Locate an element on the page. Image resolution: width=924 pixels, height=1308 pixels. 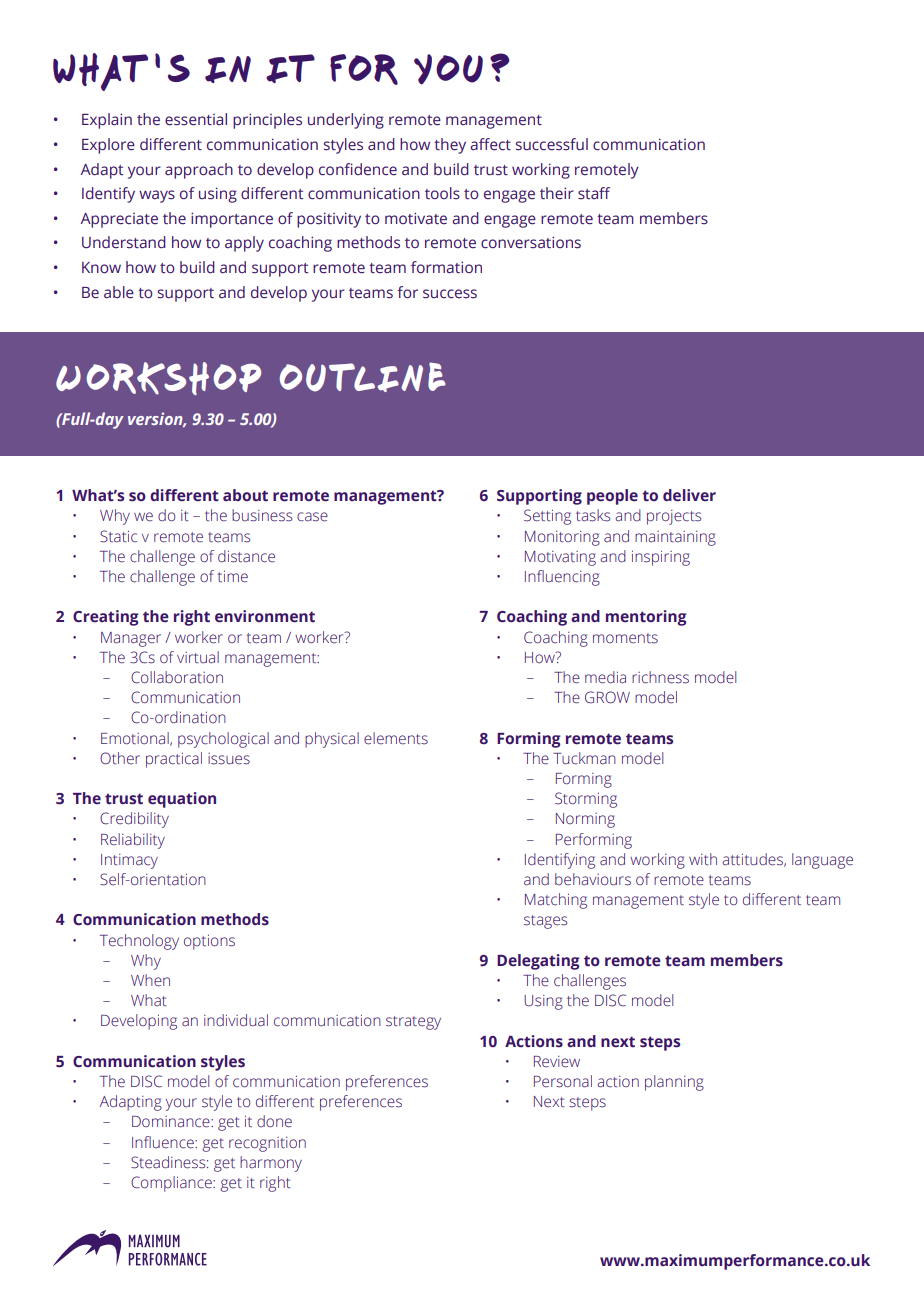
staff is located at coordinates (594, 193).
